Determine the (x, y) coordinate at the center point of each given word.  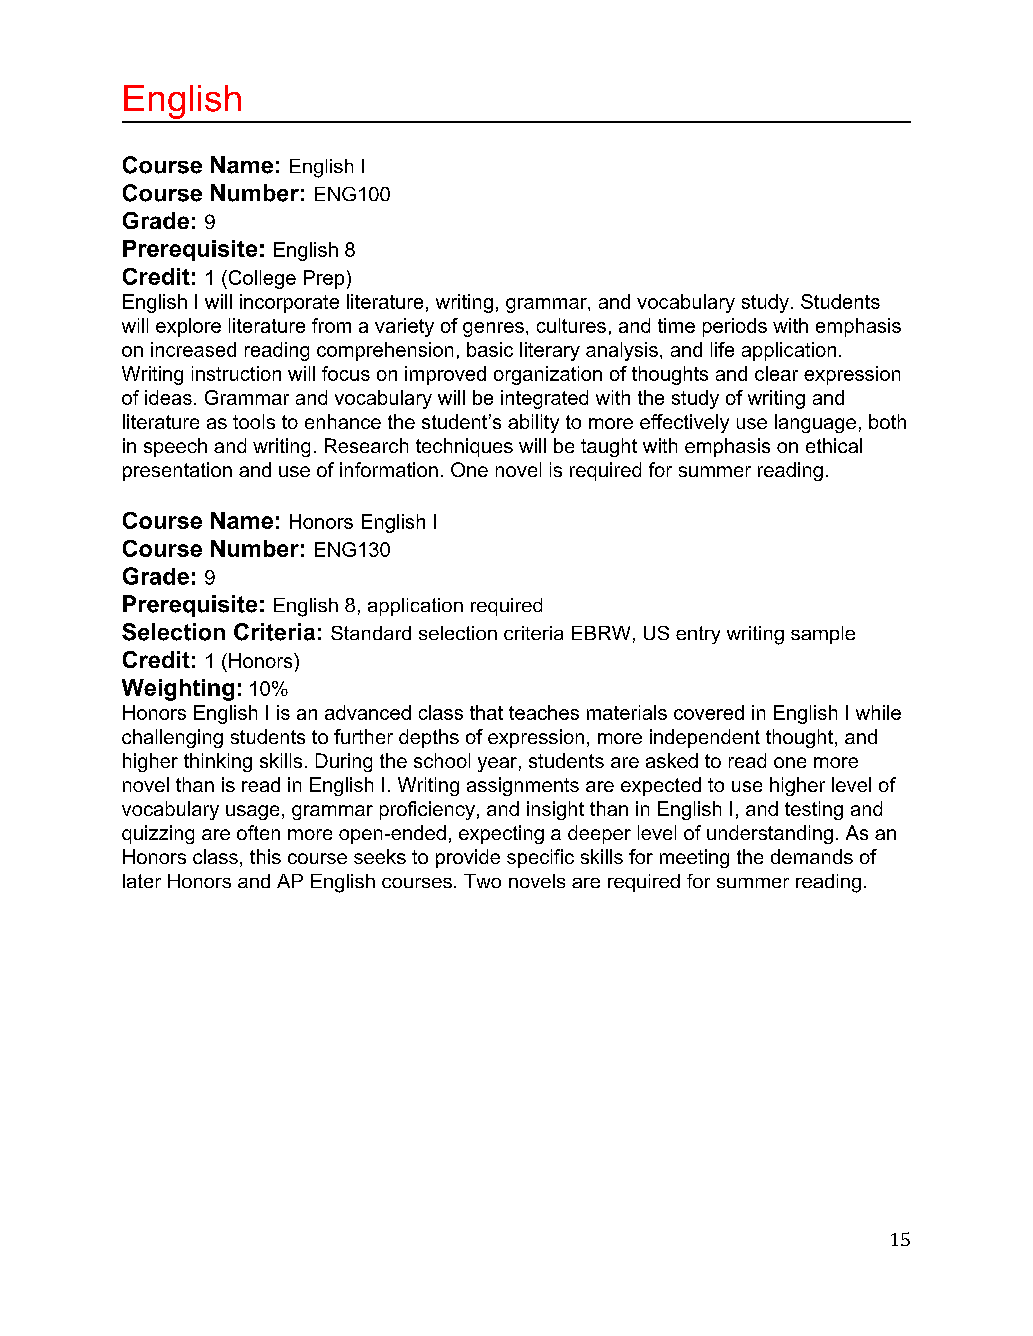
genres (493, 329)
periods (735, 327)
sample (823, 635)
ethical (834, 445)
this (265, 856)
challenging (172, 738)
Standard (371, 633)
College (261, 279)
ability (533, 423)
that (486, 712)
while (878, 712)
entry (698, 635)
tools (254, 421)
